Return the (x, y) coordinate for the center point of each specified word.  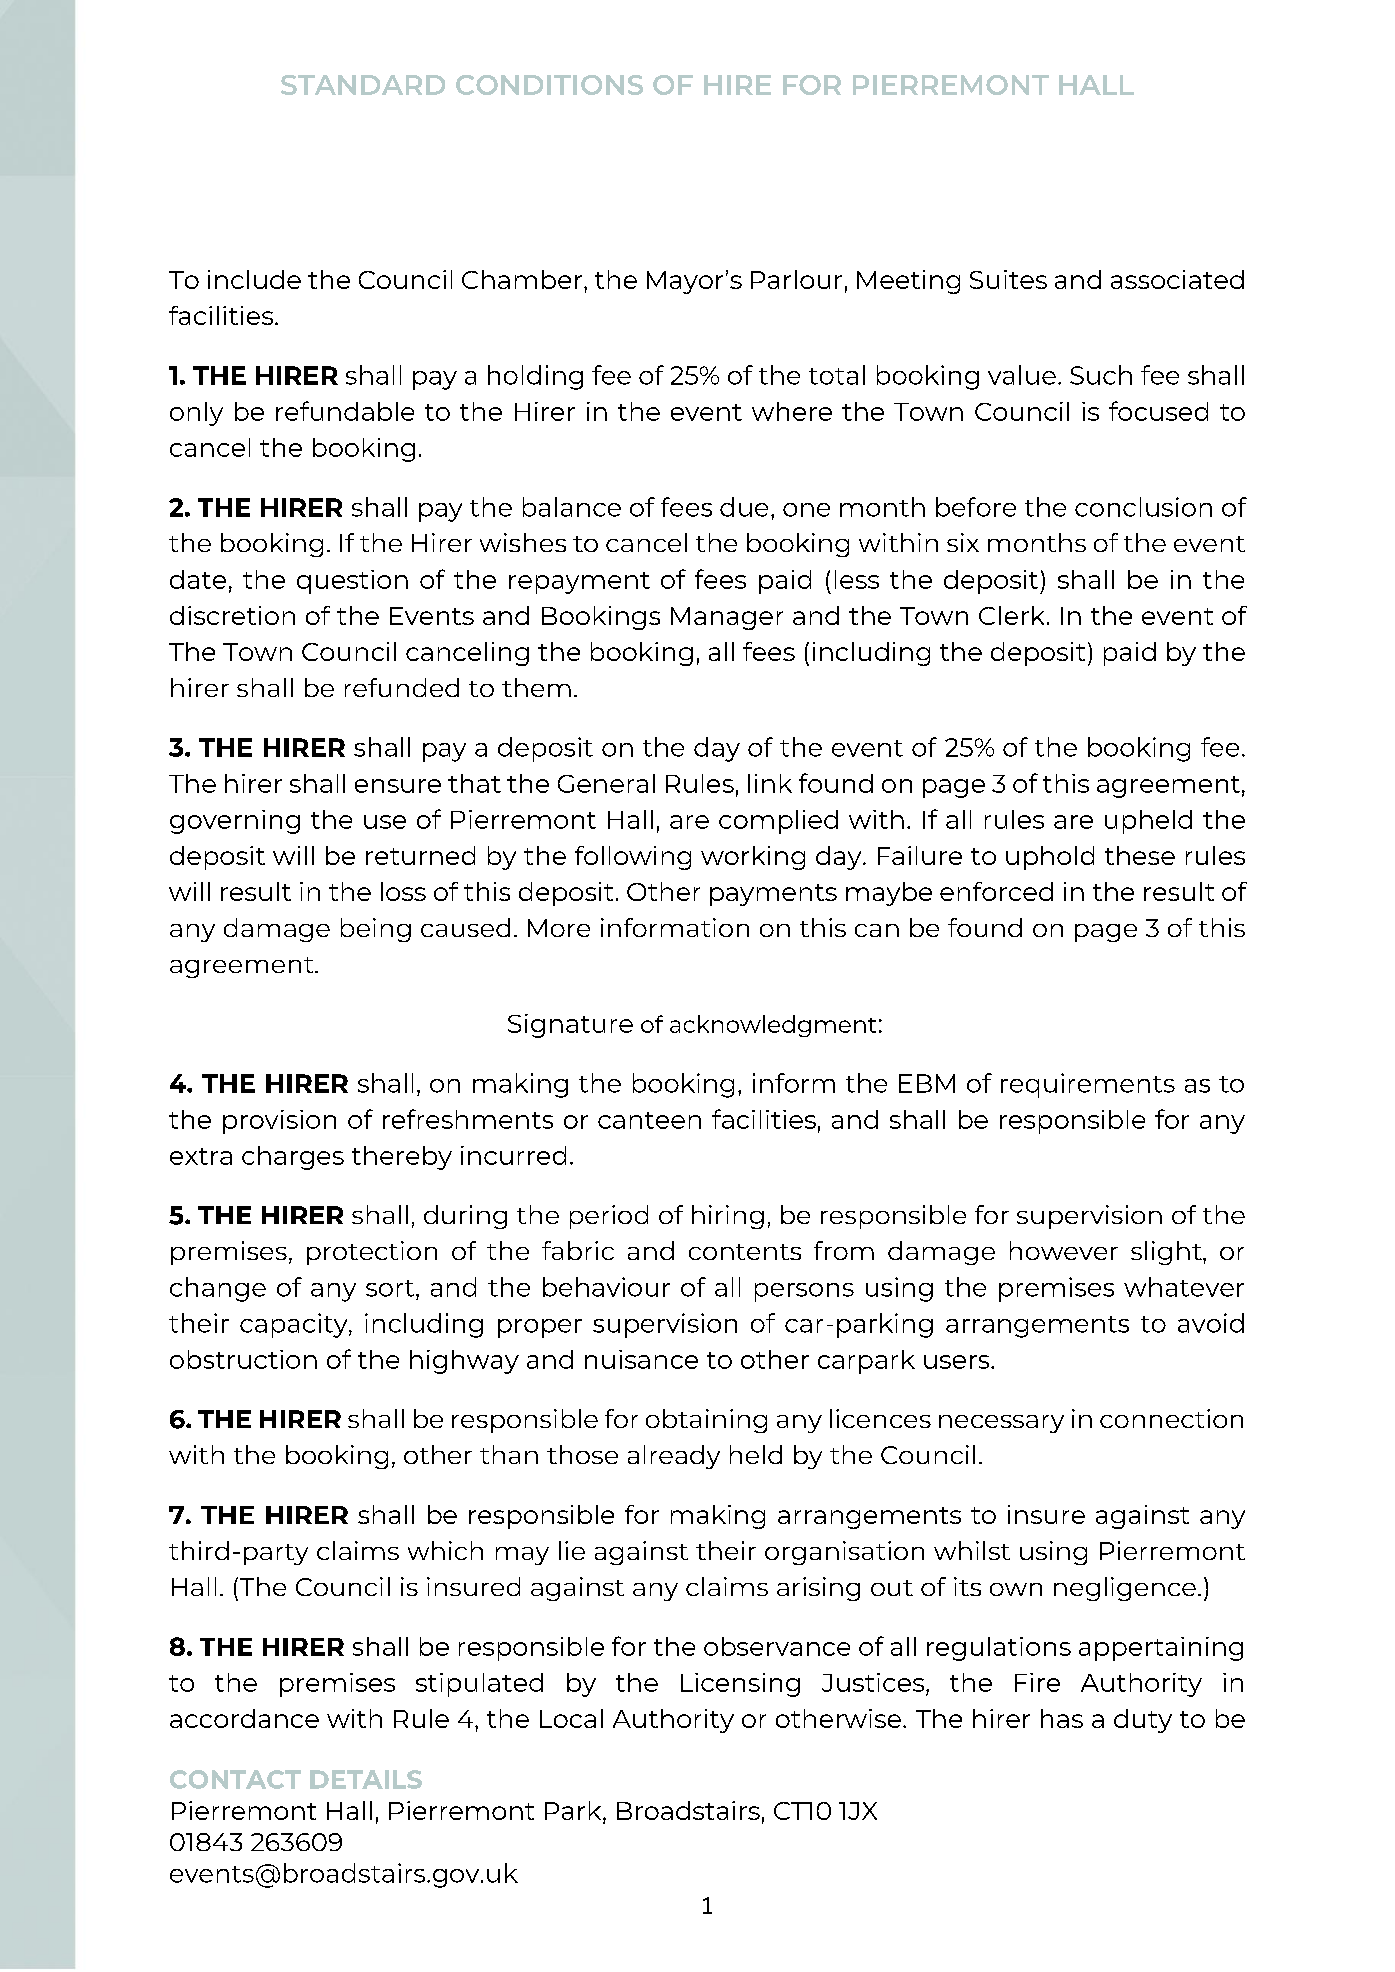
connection (1171, 1418)
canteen (649, 1120)
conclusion (1143, 507)
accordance (244, 1718)
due (744, 507)
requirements (1088, 1085)
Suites (1008, 279)
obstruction (243, 1359)
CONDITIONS (549, 85)
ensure (398, 786)
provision (279, 1122)
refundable (345, 411)
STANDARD (363, 85)
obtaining (706, 1421)
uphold (1050, 858)
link (770, 783)
